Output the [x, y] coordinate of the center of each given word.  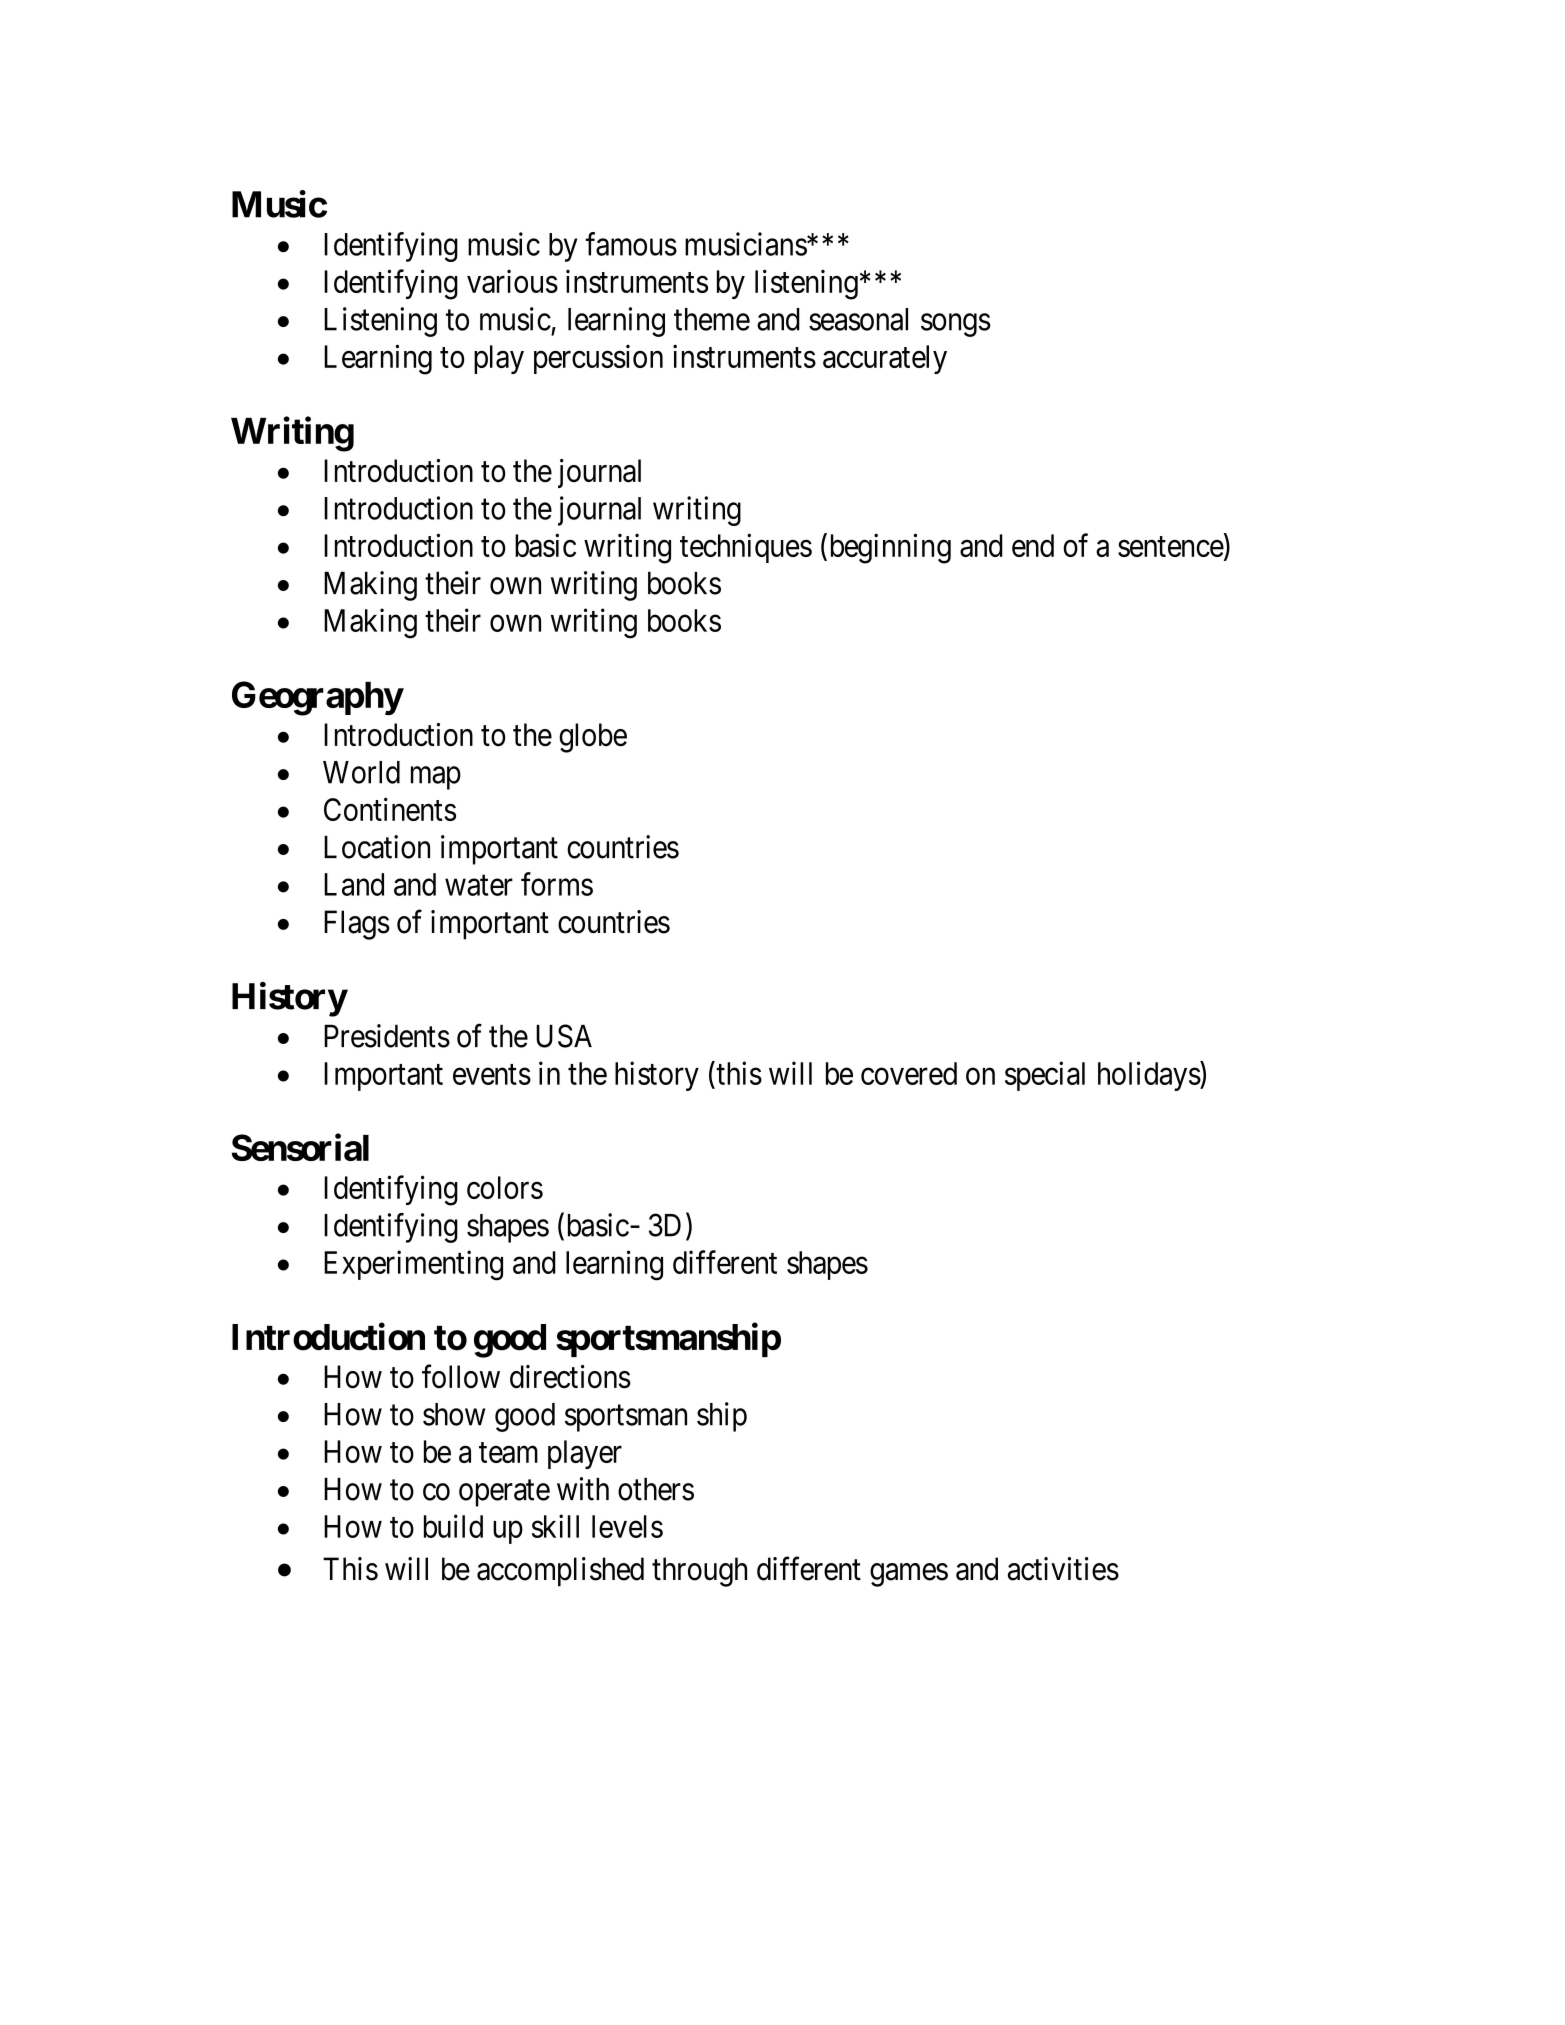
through [699, 1572]
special [1045, 1076]
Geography [317, 698]
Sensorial [300, 1147]
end [1033, 545]
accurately [885, 359]
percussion [598, 359]
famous [631, 244]
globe [593, 738]
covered [909, 1073]
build [453, 1526]
